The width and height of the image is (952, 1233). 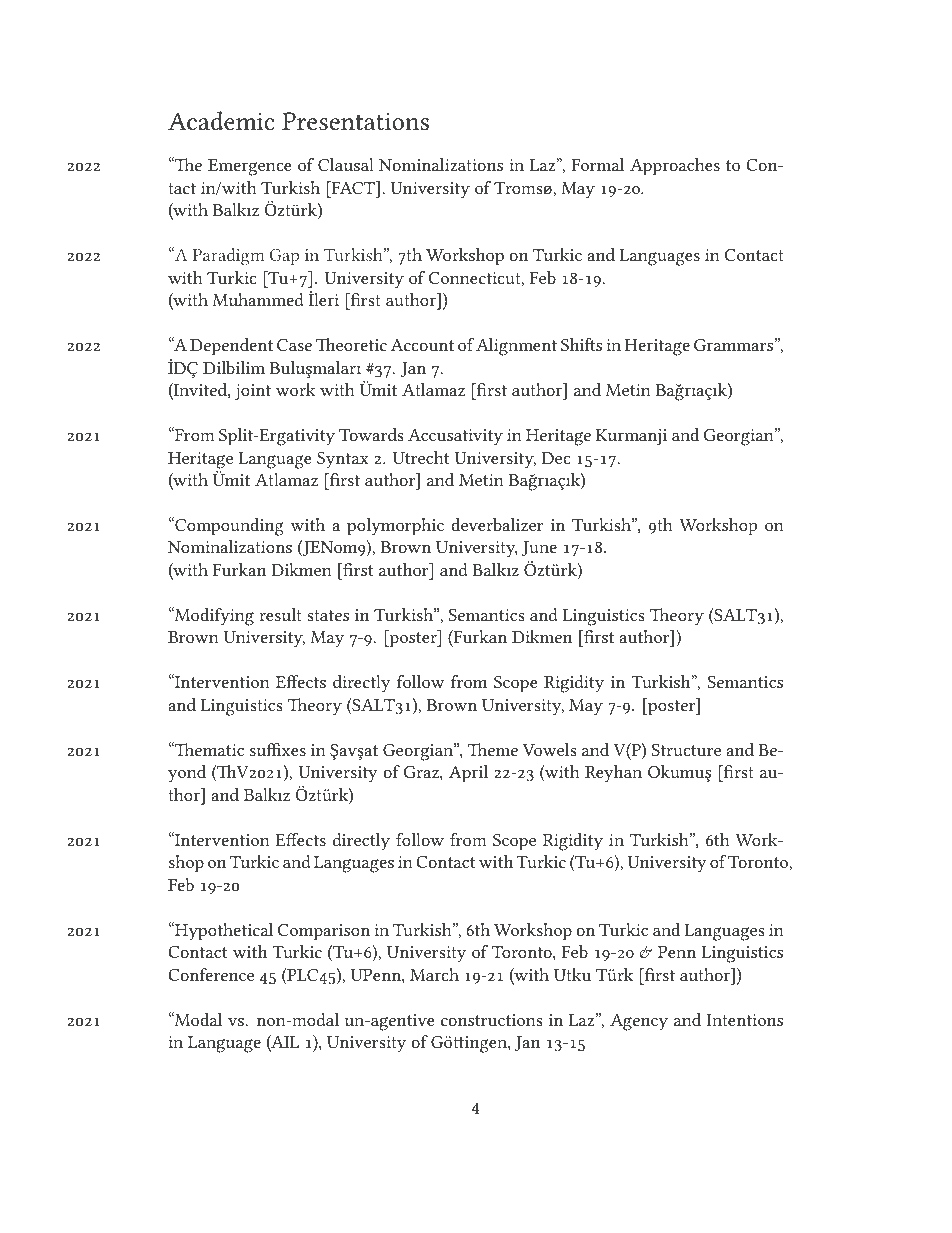 I want to click on joint, so click(x=253, y=392).
